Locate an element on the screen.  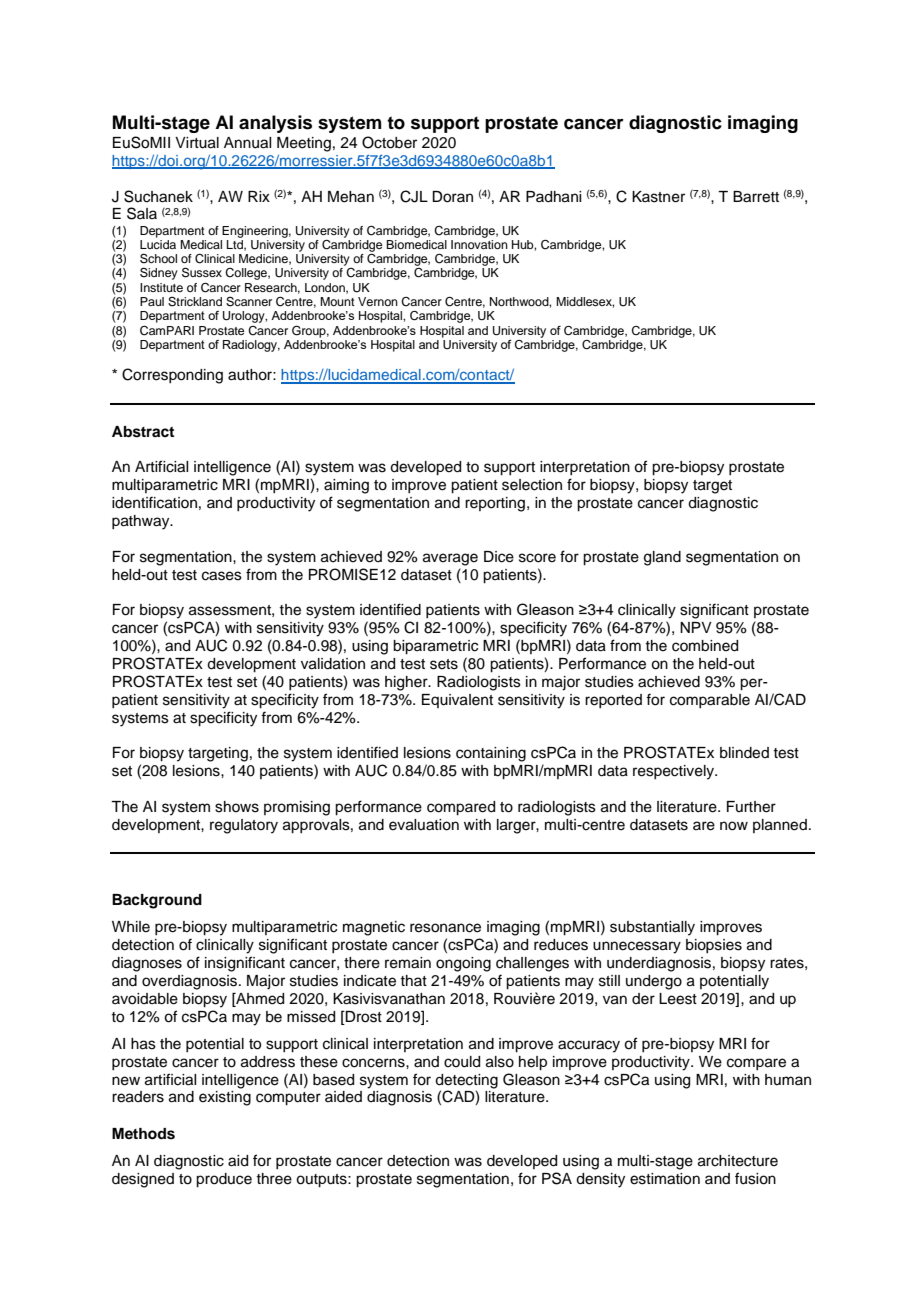
Barrett is located at coordinates (756, 197).
